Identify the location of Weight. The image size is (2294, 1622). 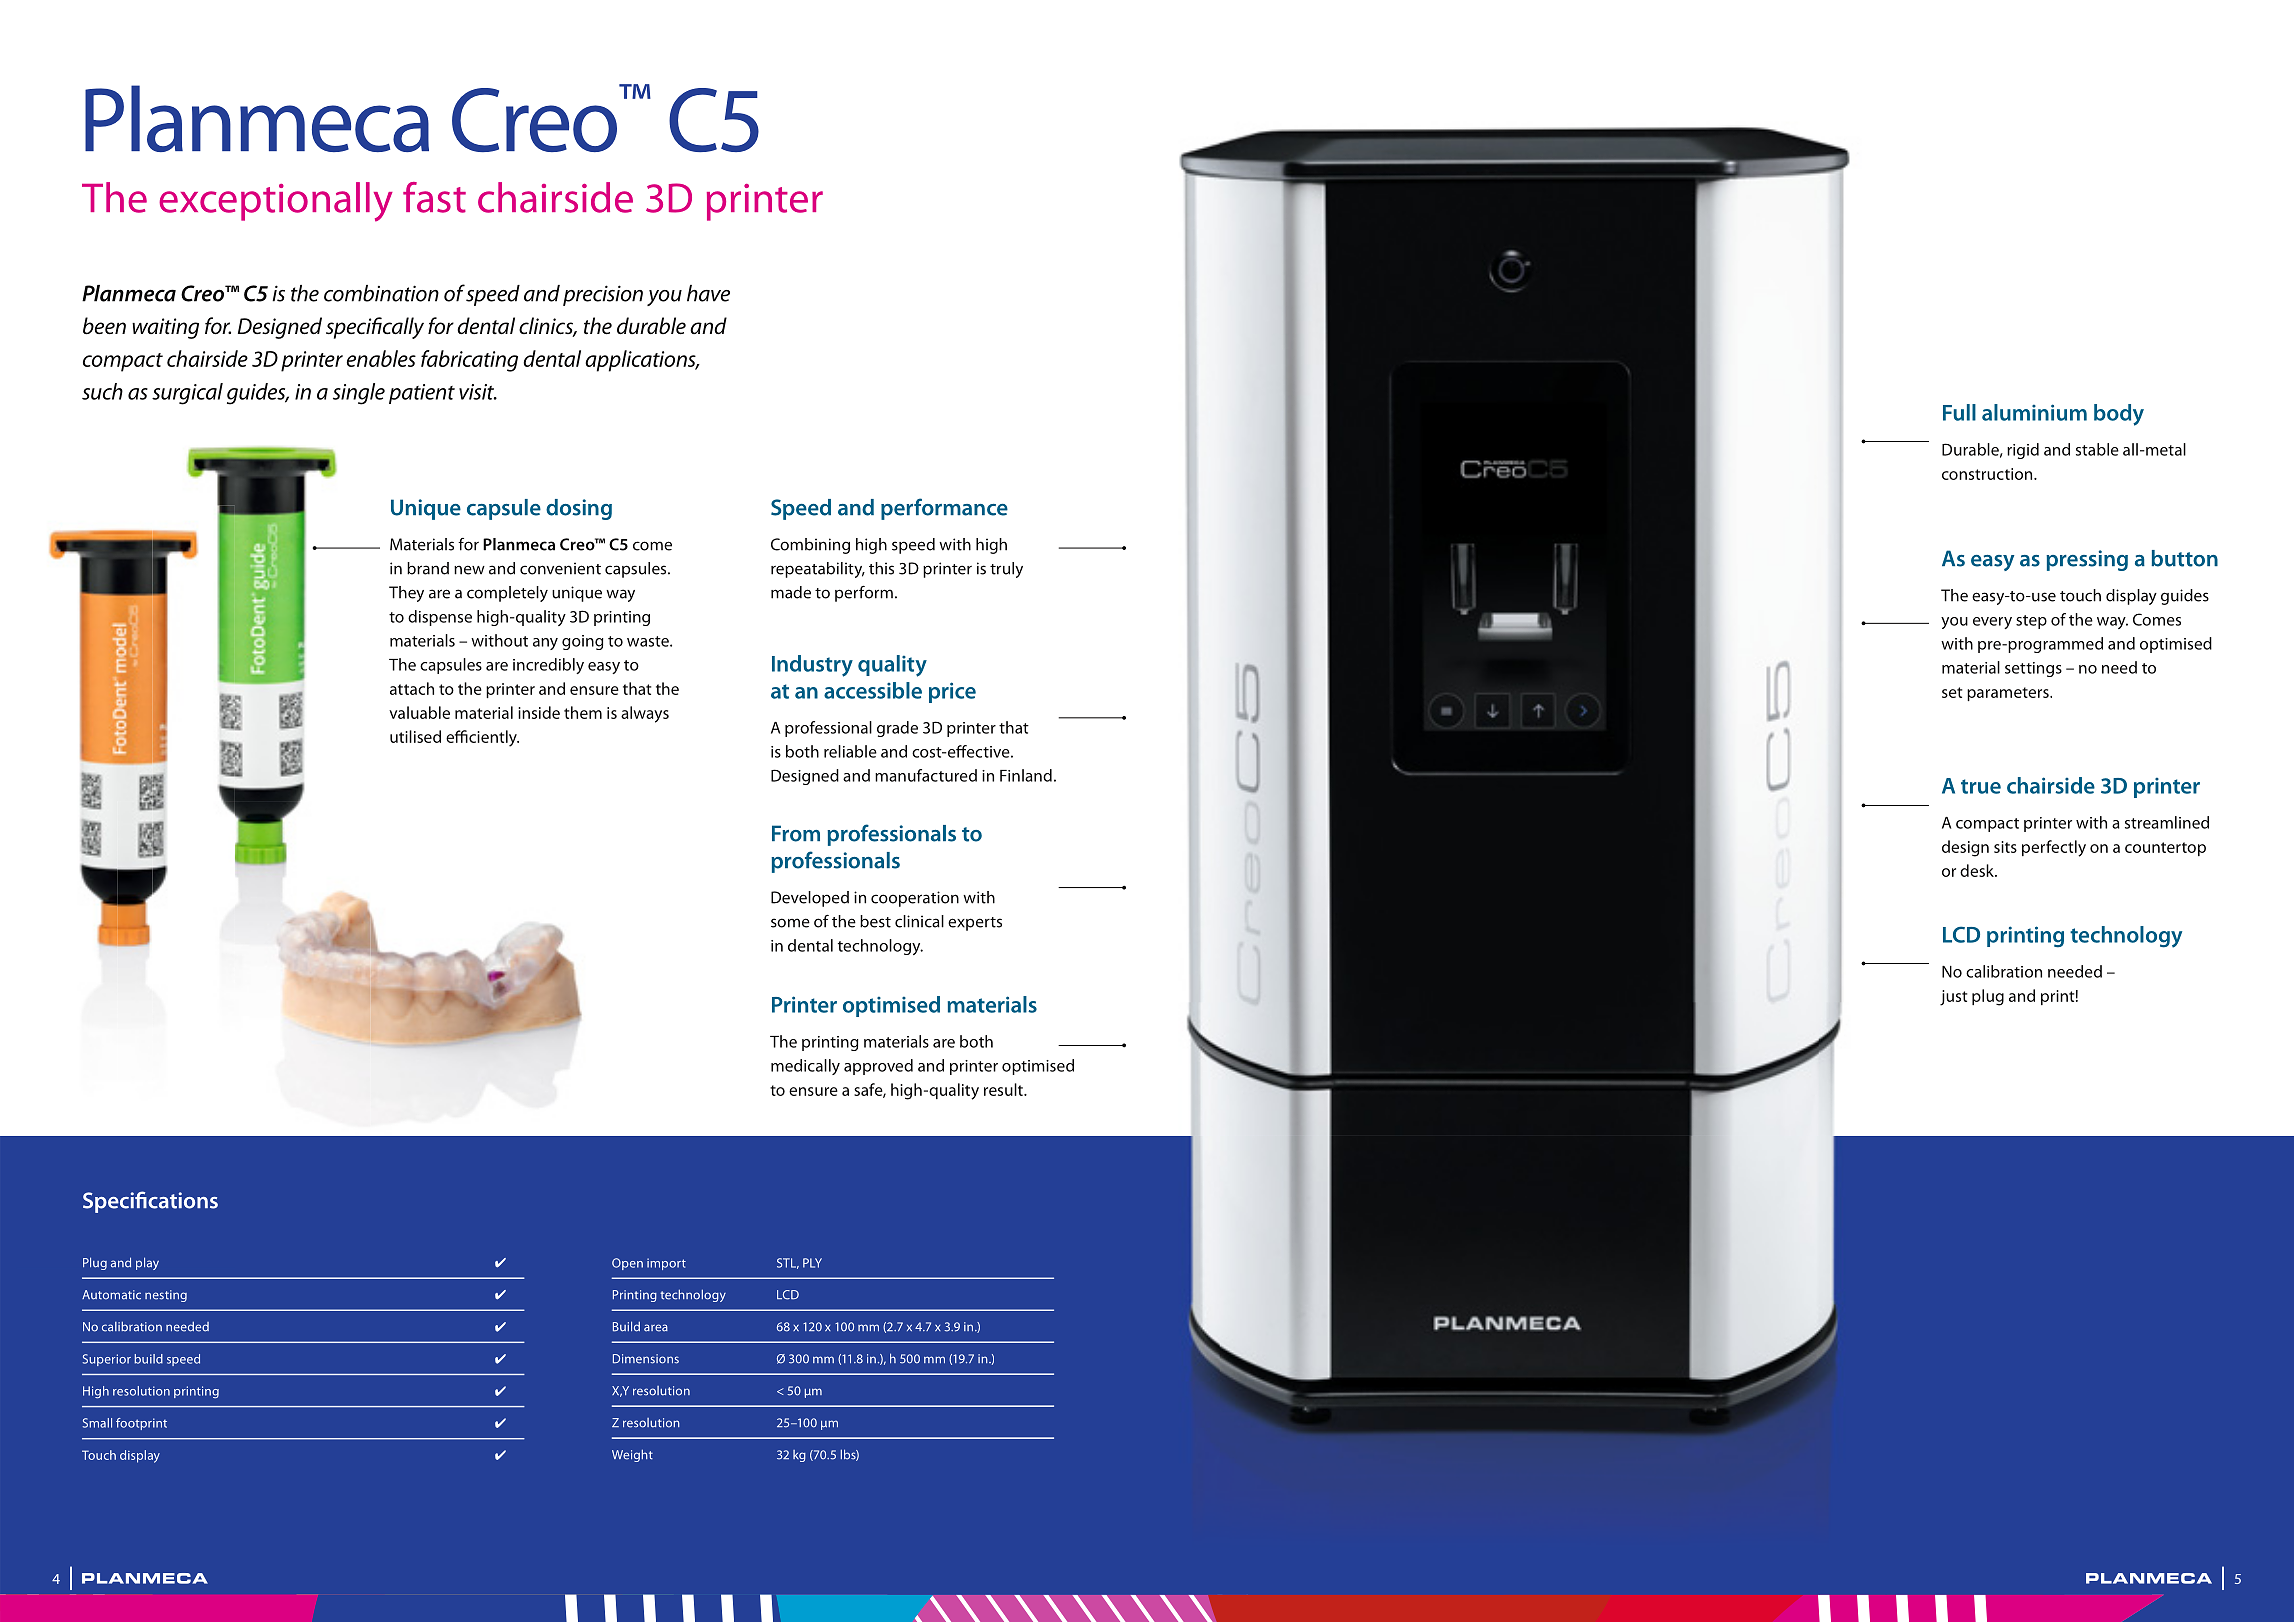
(632, 1455).
